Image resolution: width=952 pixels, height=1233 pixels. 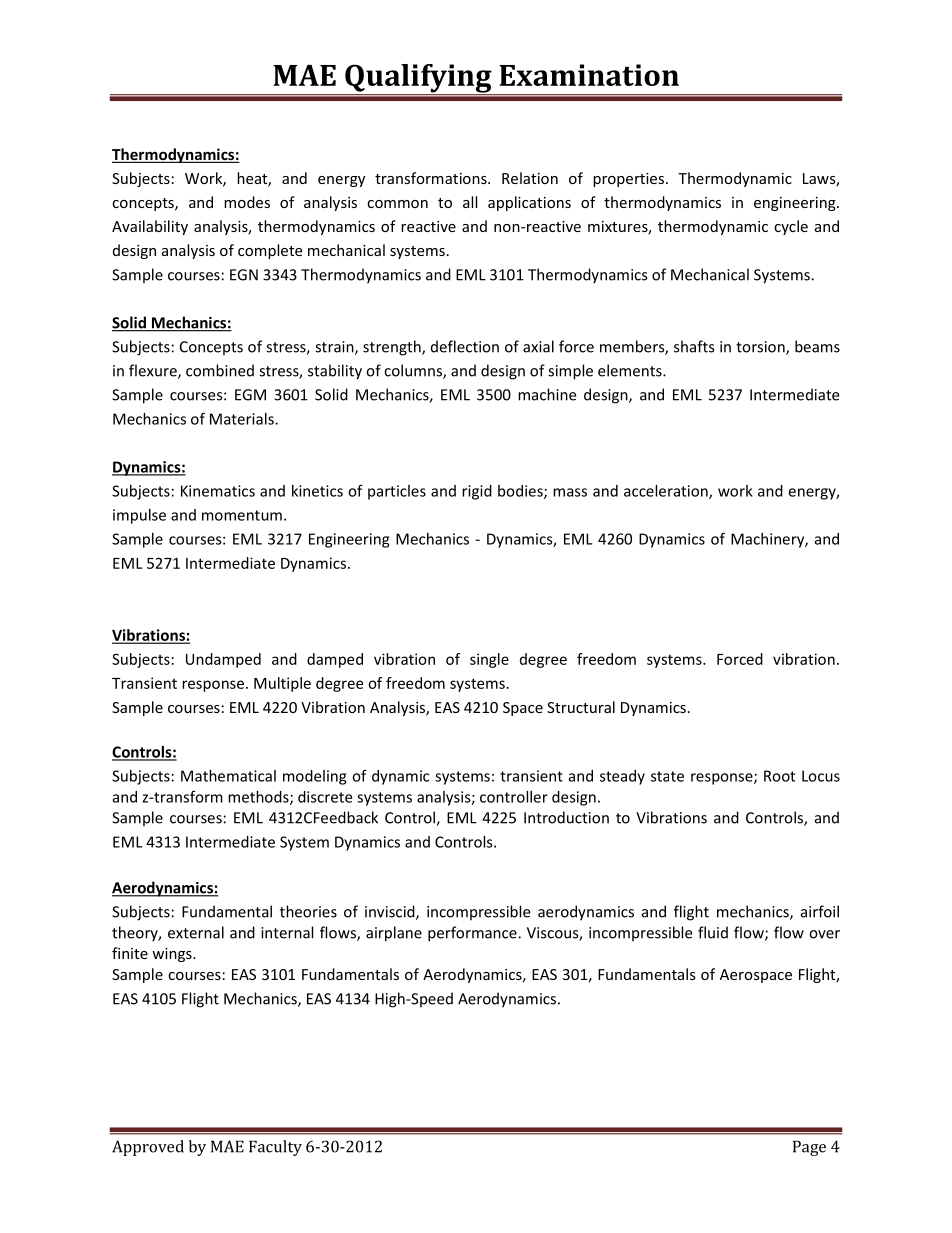 What do you see at coordinates (713, 932) in the screenshot?
I see `fluid` at bounding box center [713, 932].
